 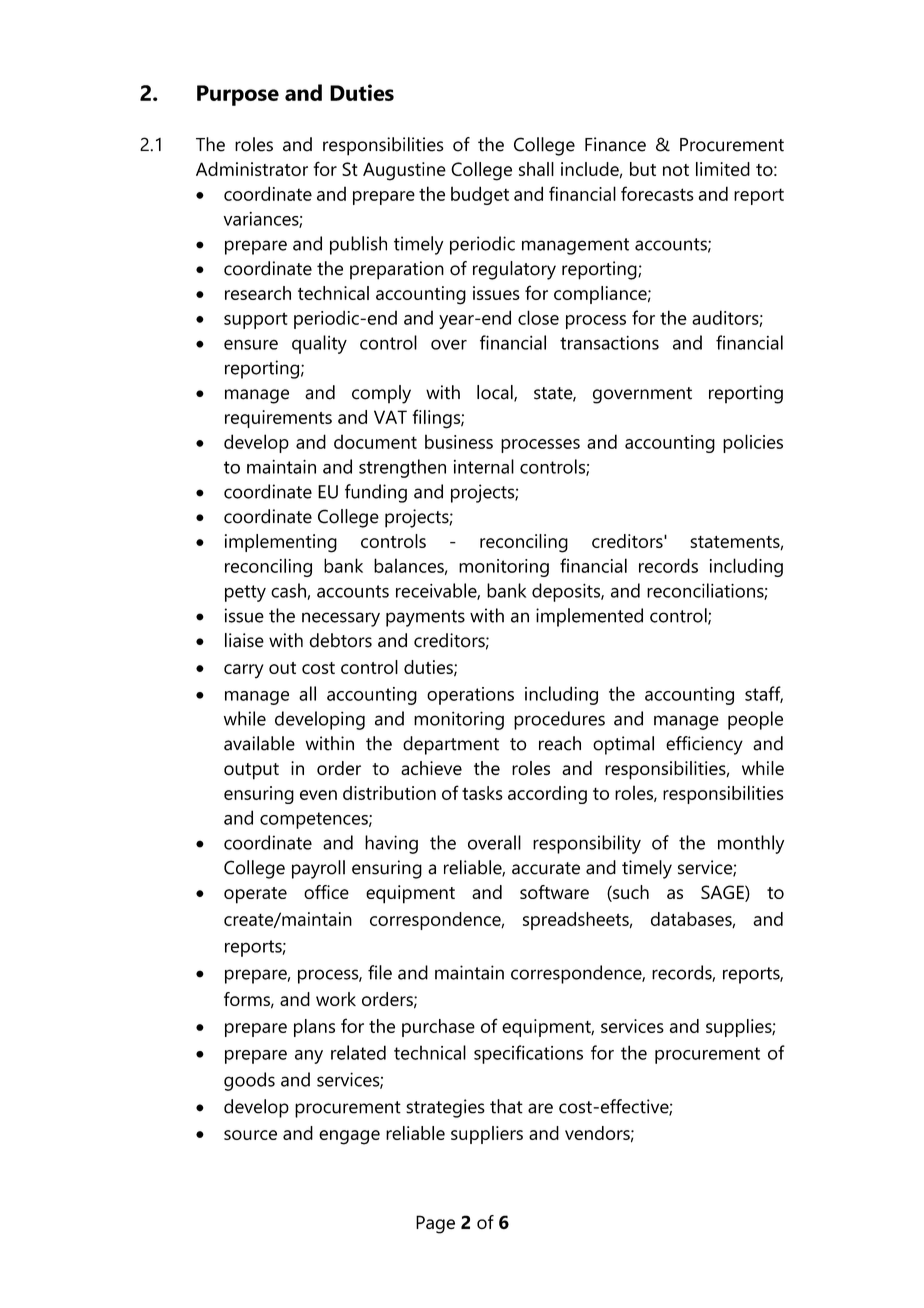 I want to click on source, so click(x=250, y=1135).
